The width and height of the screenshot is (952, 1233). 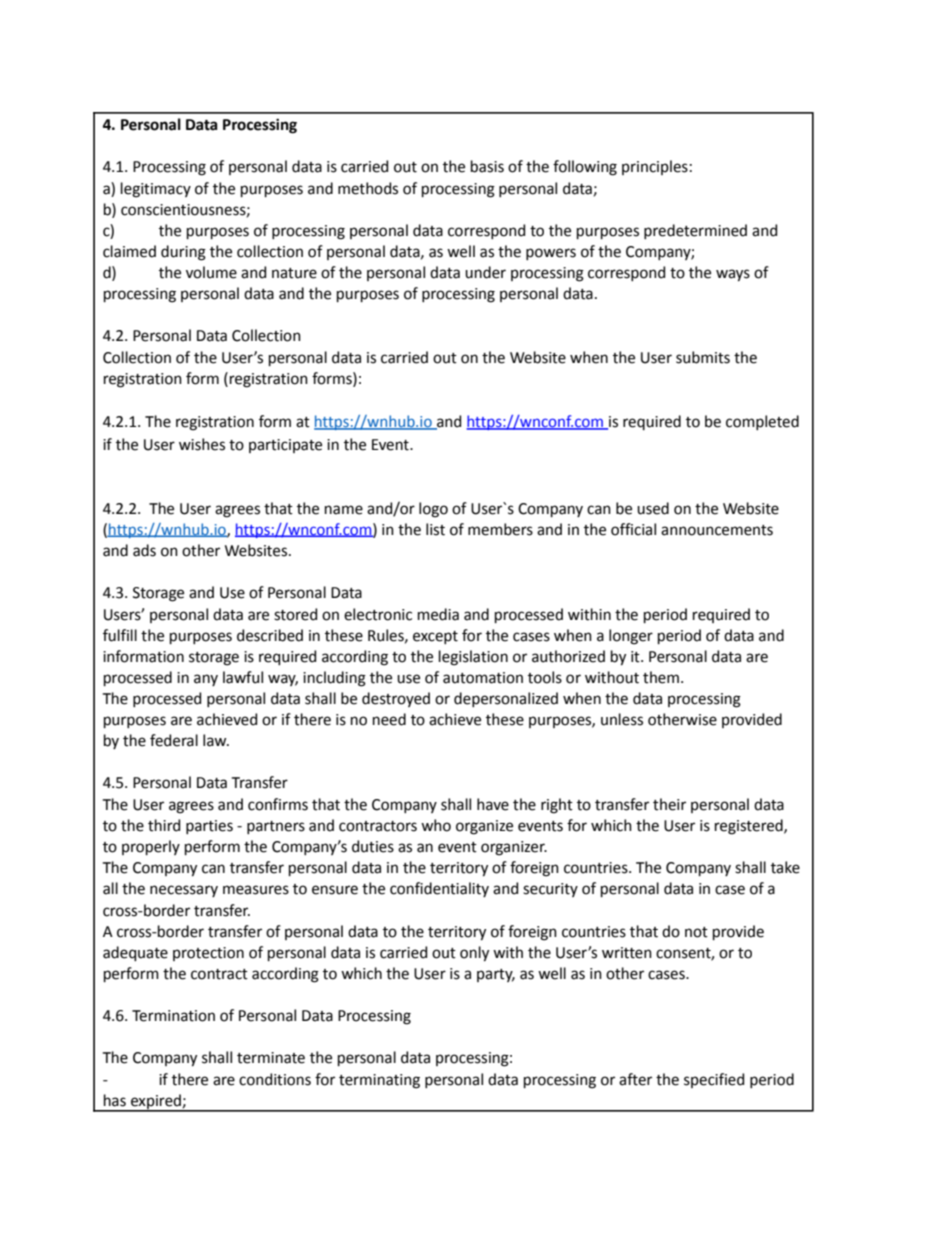 What do you see at coordinates (695, 231) in the screenshot?
I see `predetermined` at bounding box center [695, 231].
